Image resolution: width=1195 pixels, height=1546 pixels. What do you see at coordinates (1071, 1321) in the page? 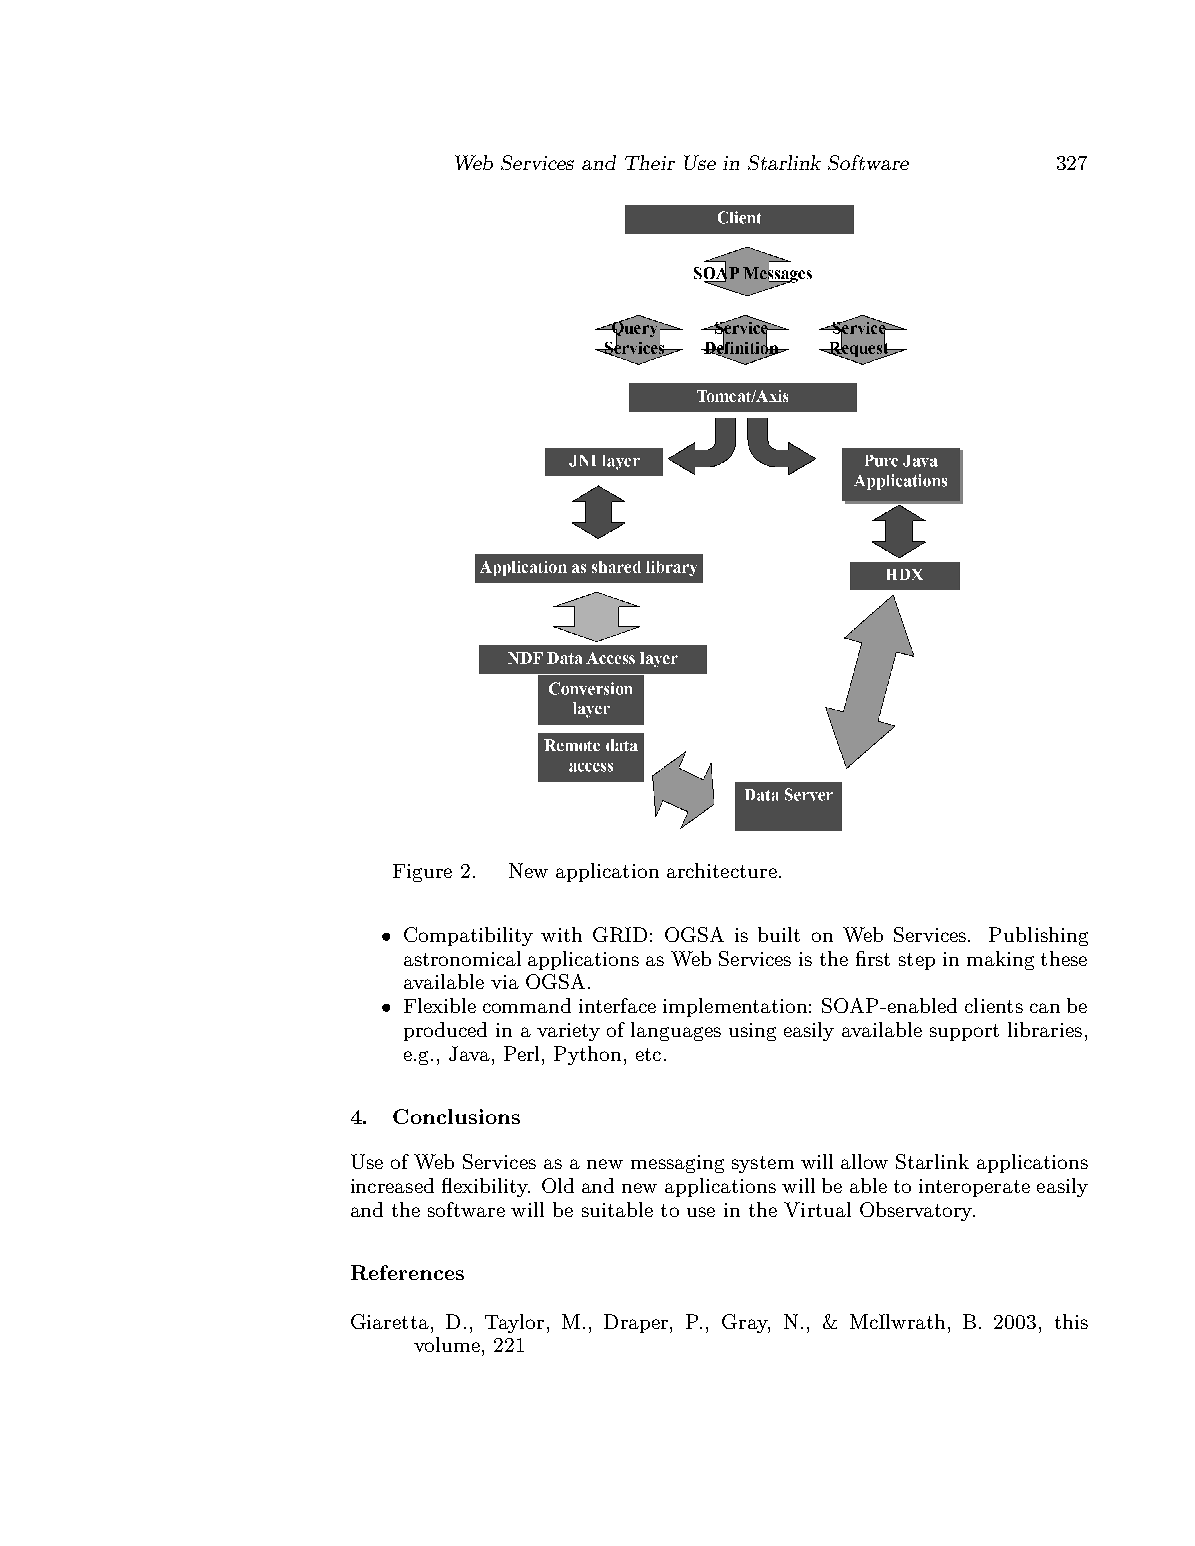
I see `this` at bounding box center [1071, 1321].
